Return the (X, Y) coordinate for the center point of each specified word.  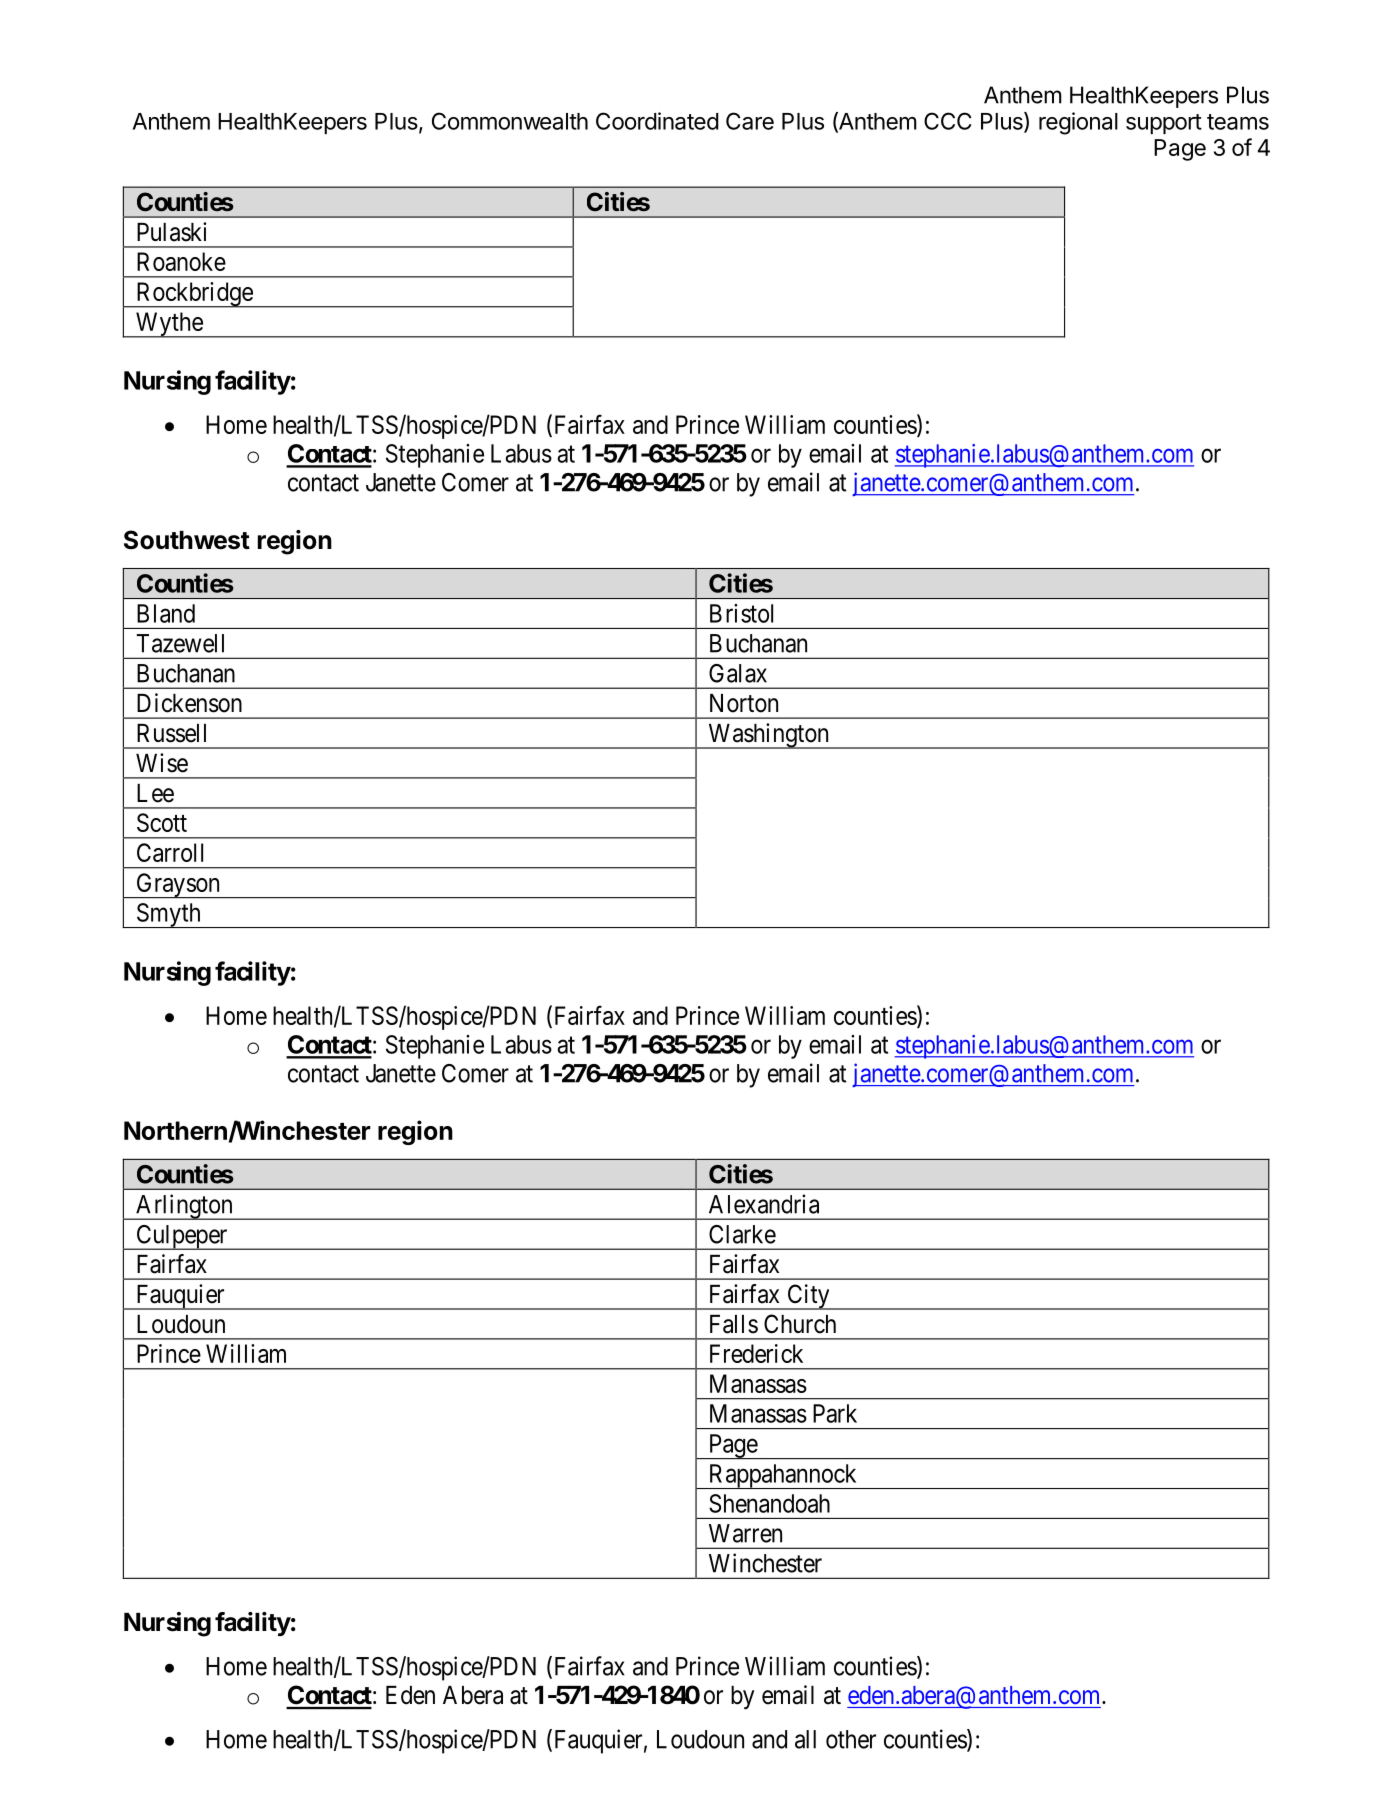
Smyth (168, 915)
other (851, 1739)
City (808, 1297)
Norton (744, 703)
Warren (745, 1533)
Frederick (756, 1353)
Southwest (187, 540)
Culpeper (182, 1237)
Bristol (741, 613)
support (1164, 124)
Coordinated (657, 121)
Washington (768, 736)
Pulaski (172, 232)
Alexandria (764, 1204)
